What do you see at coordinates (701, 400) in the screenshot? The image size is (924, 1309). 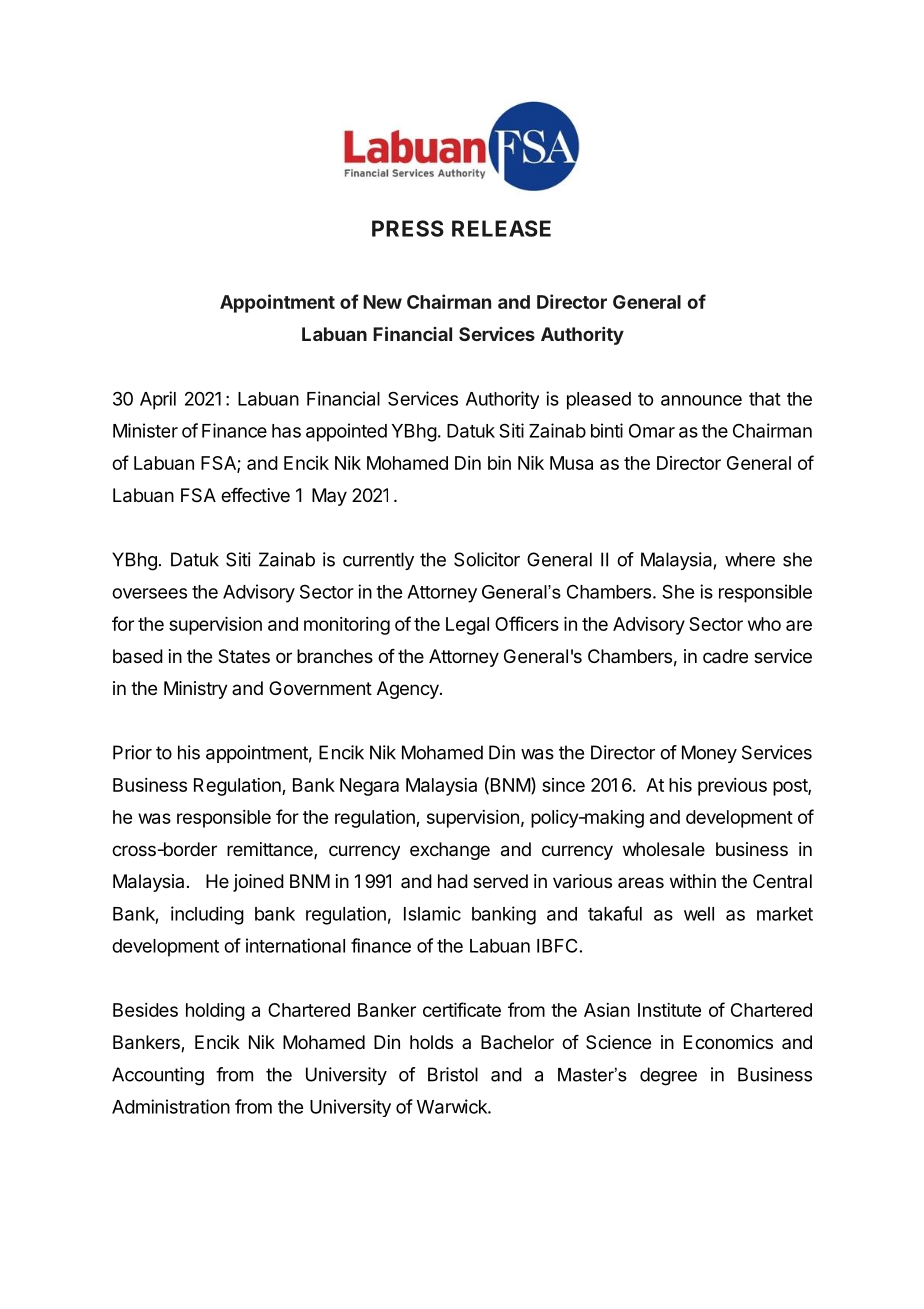 I see `announce` at bounding box center [701, 400].
